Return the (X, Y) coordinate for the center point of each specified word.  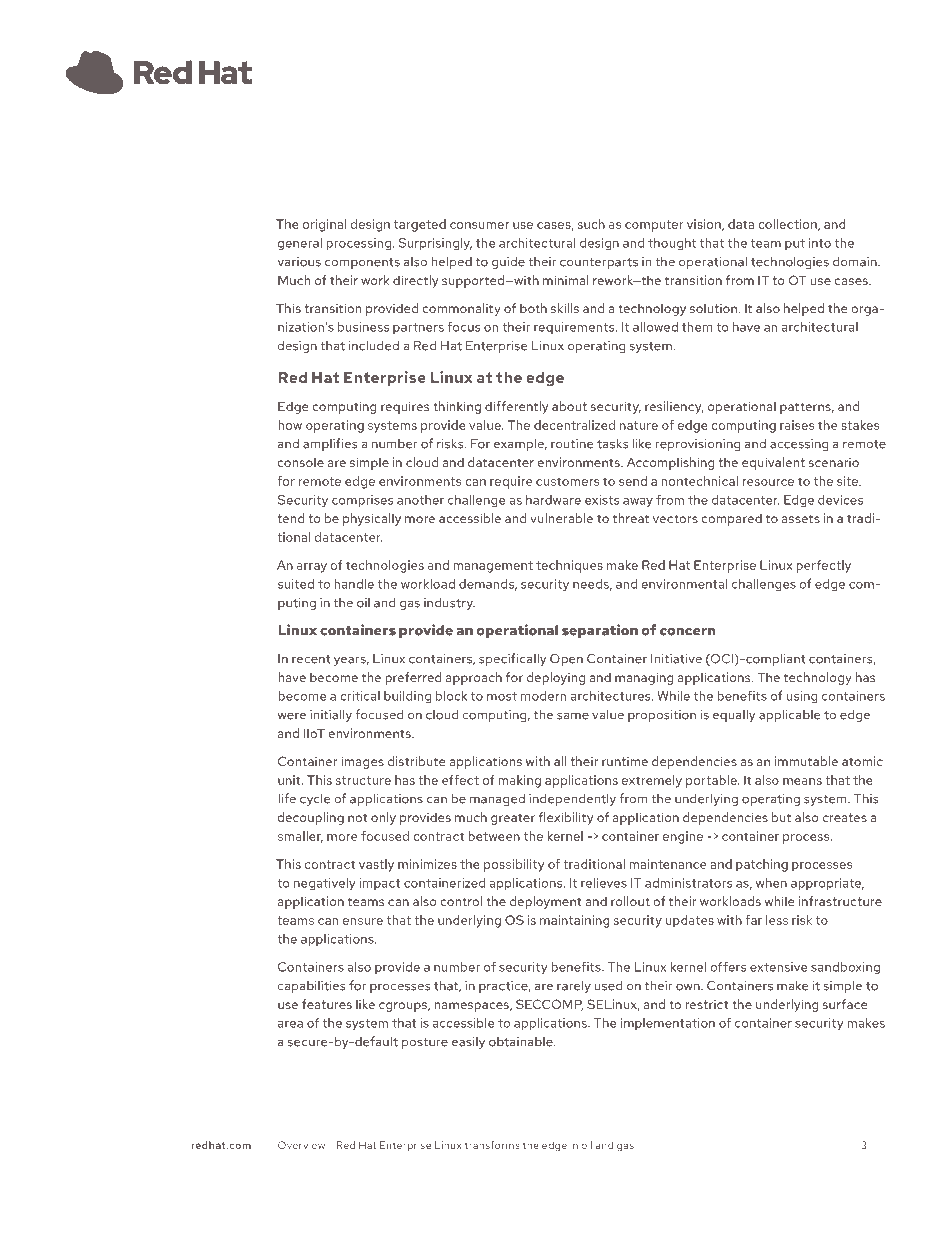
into (820, 243)
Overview (301, 1145)
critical (360, 696)
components (362, 263)
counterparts (599, 263)
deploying (556, 678)
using (802, 697)
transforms (492, 1145)
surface (845, 1004)
